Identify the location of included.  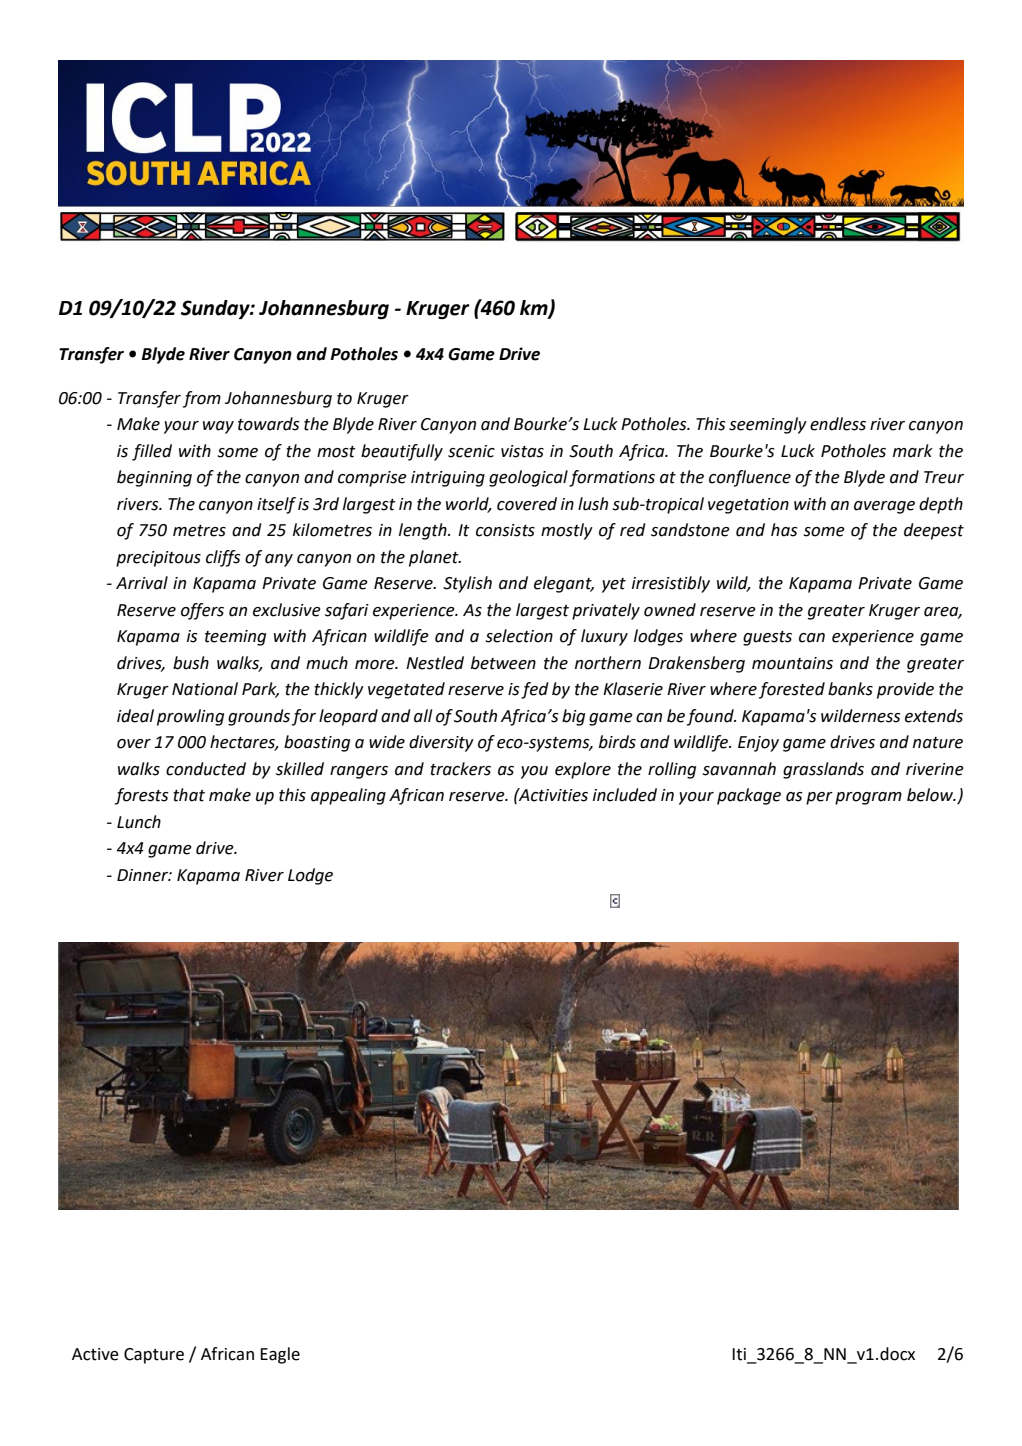
(625, 795).
